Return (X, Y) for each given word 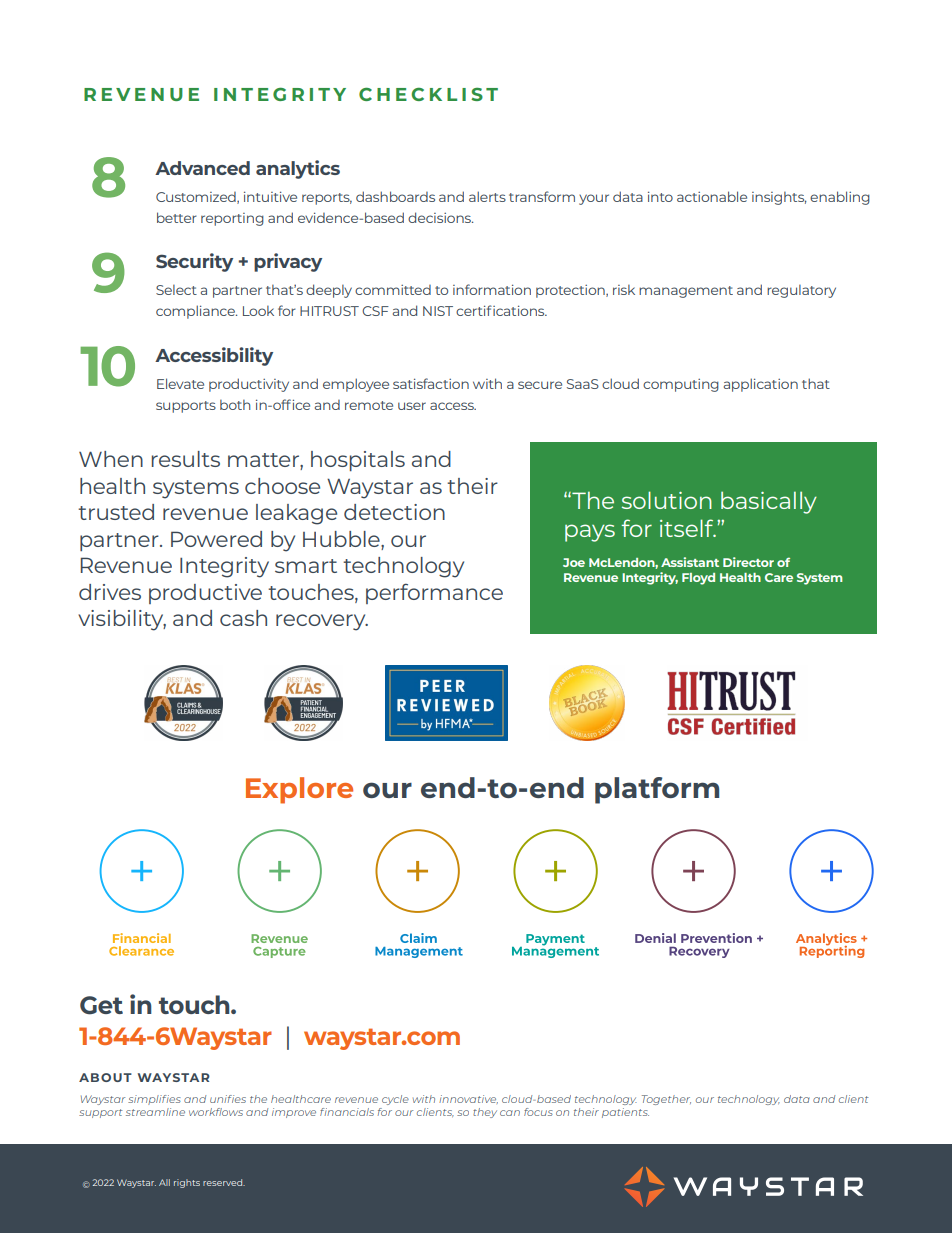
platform (657, 790)
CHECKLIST (428, 94)
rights (187, 1183)
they (485, 1113)
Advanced (202, 168)
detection (394, 512)
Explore (299, 790)
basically (769, 502)
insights (779, 198)
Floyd (698, 579)
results (186, 459)
